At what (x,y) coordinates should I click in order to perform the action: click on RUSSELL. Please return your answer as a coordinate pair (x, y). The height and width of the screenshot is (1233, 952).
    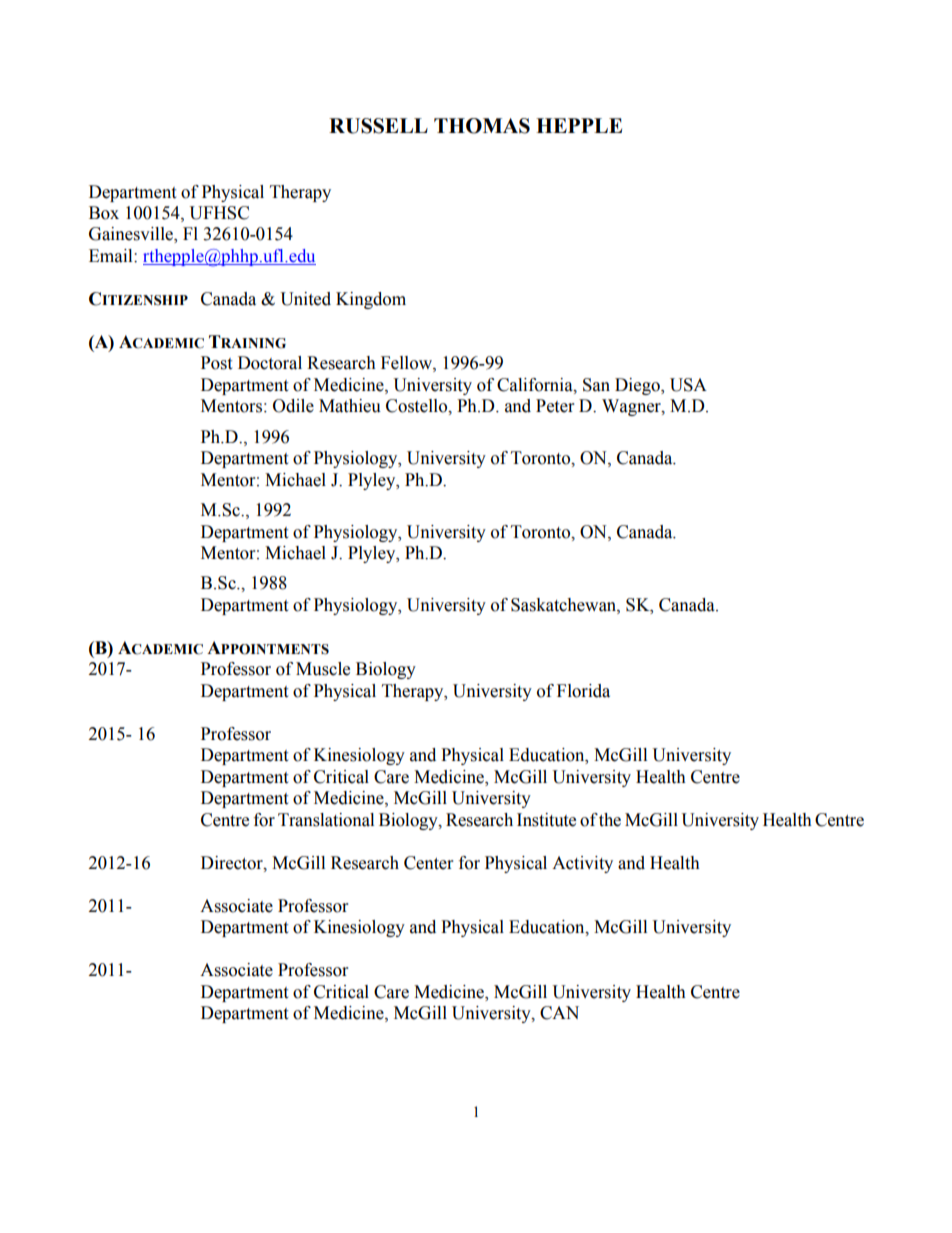
    Looking at the image, I should click on (378, 126).
